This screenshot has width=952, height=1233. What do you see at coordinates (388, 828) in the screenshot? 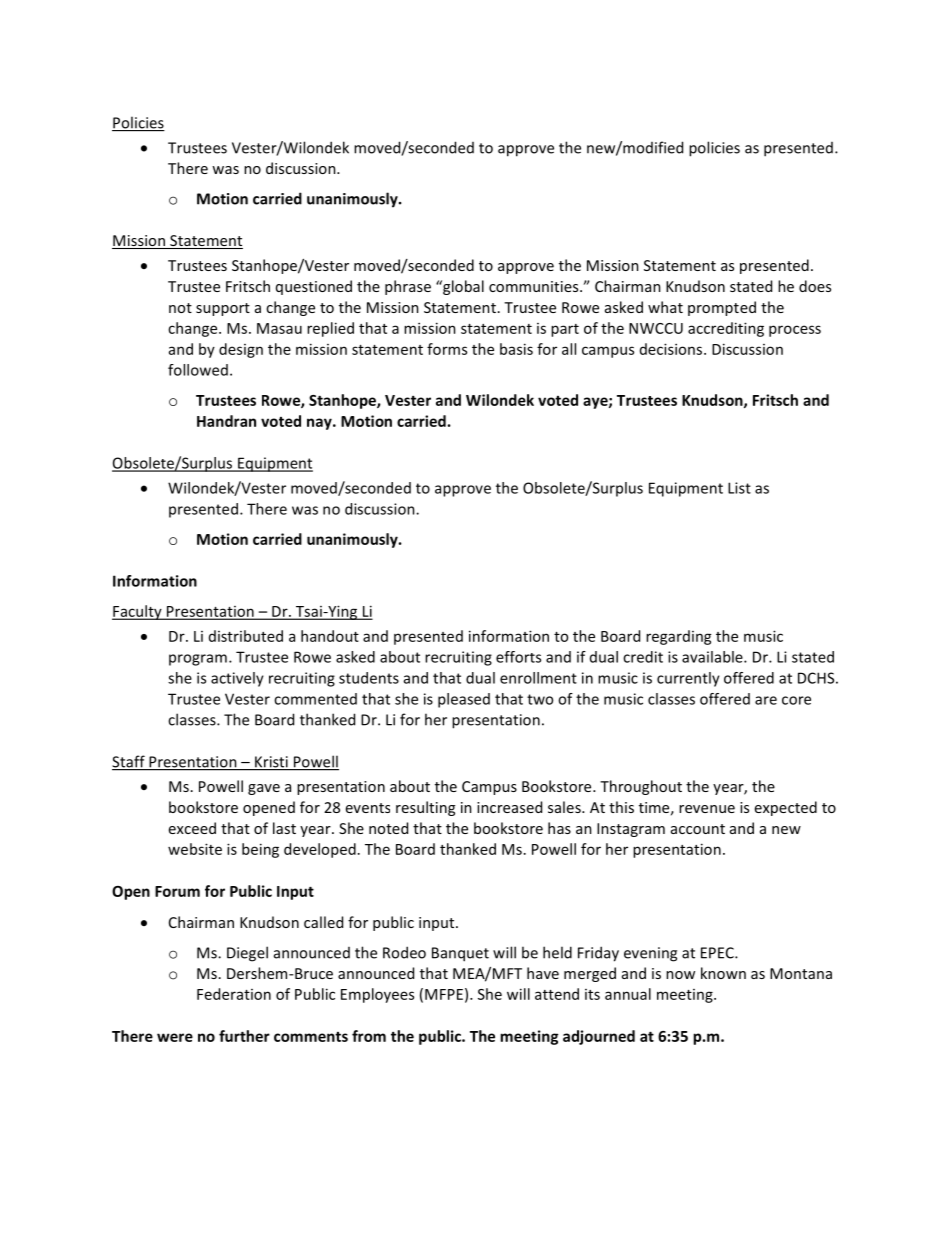
I see `noted` at bounding box center [388, 828].
